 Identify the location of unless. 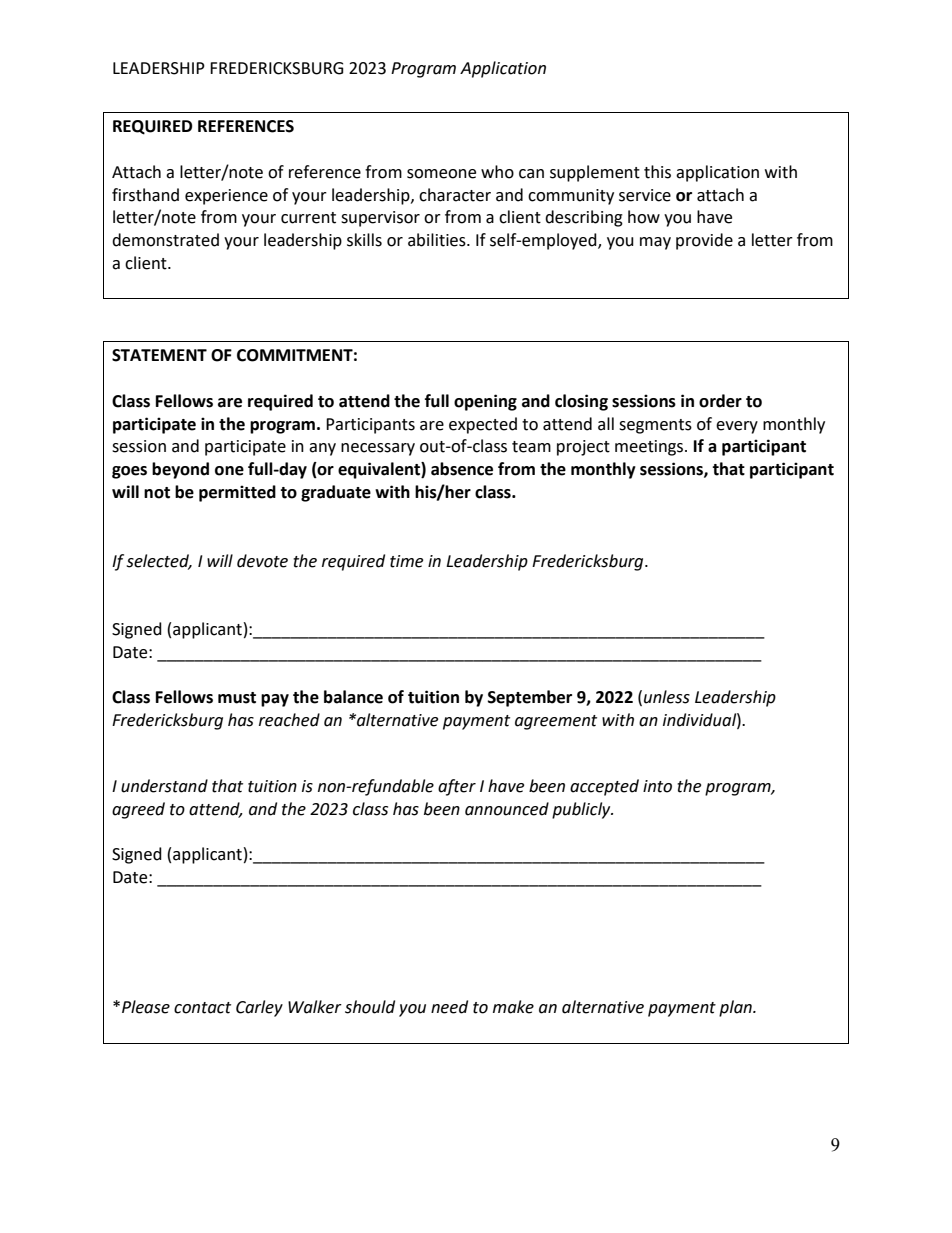
(667, 697).
